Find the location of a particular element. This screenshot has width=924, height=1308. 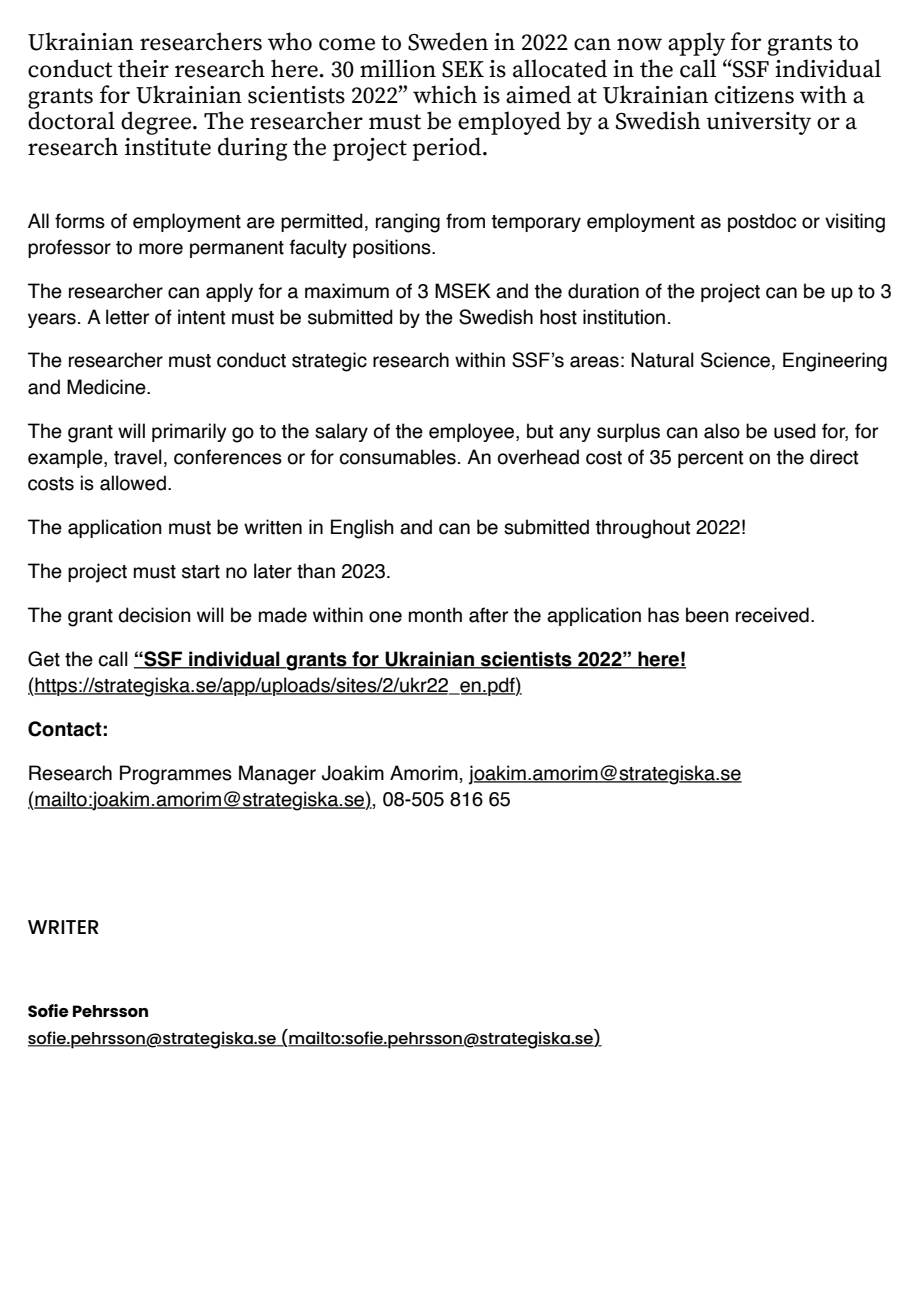

received is located at coordinates (772, 615).
